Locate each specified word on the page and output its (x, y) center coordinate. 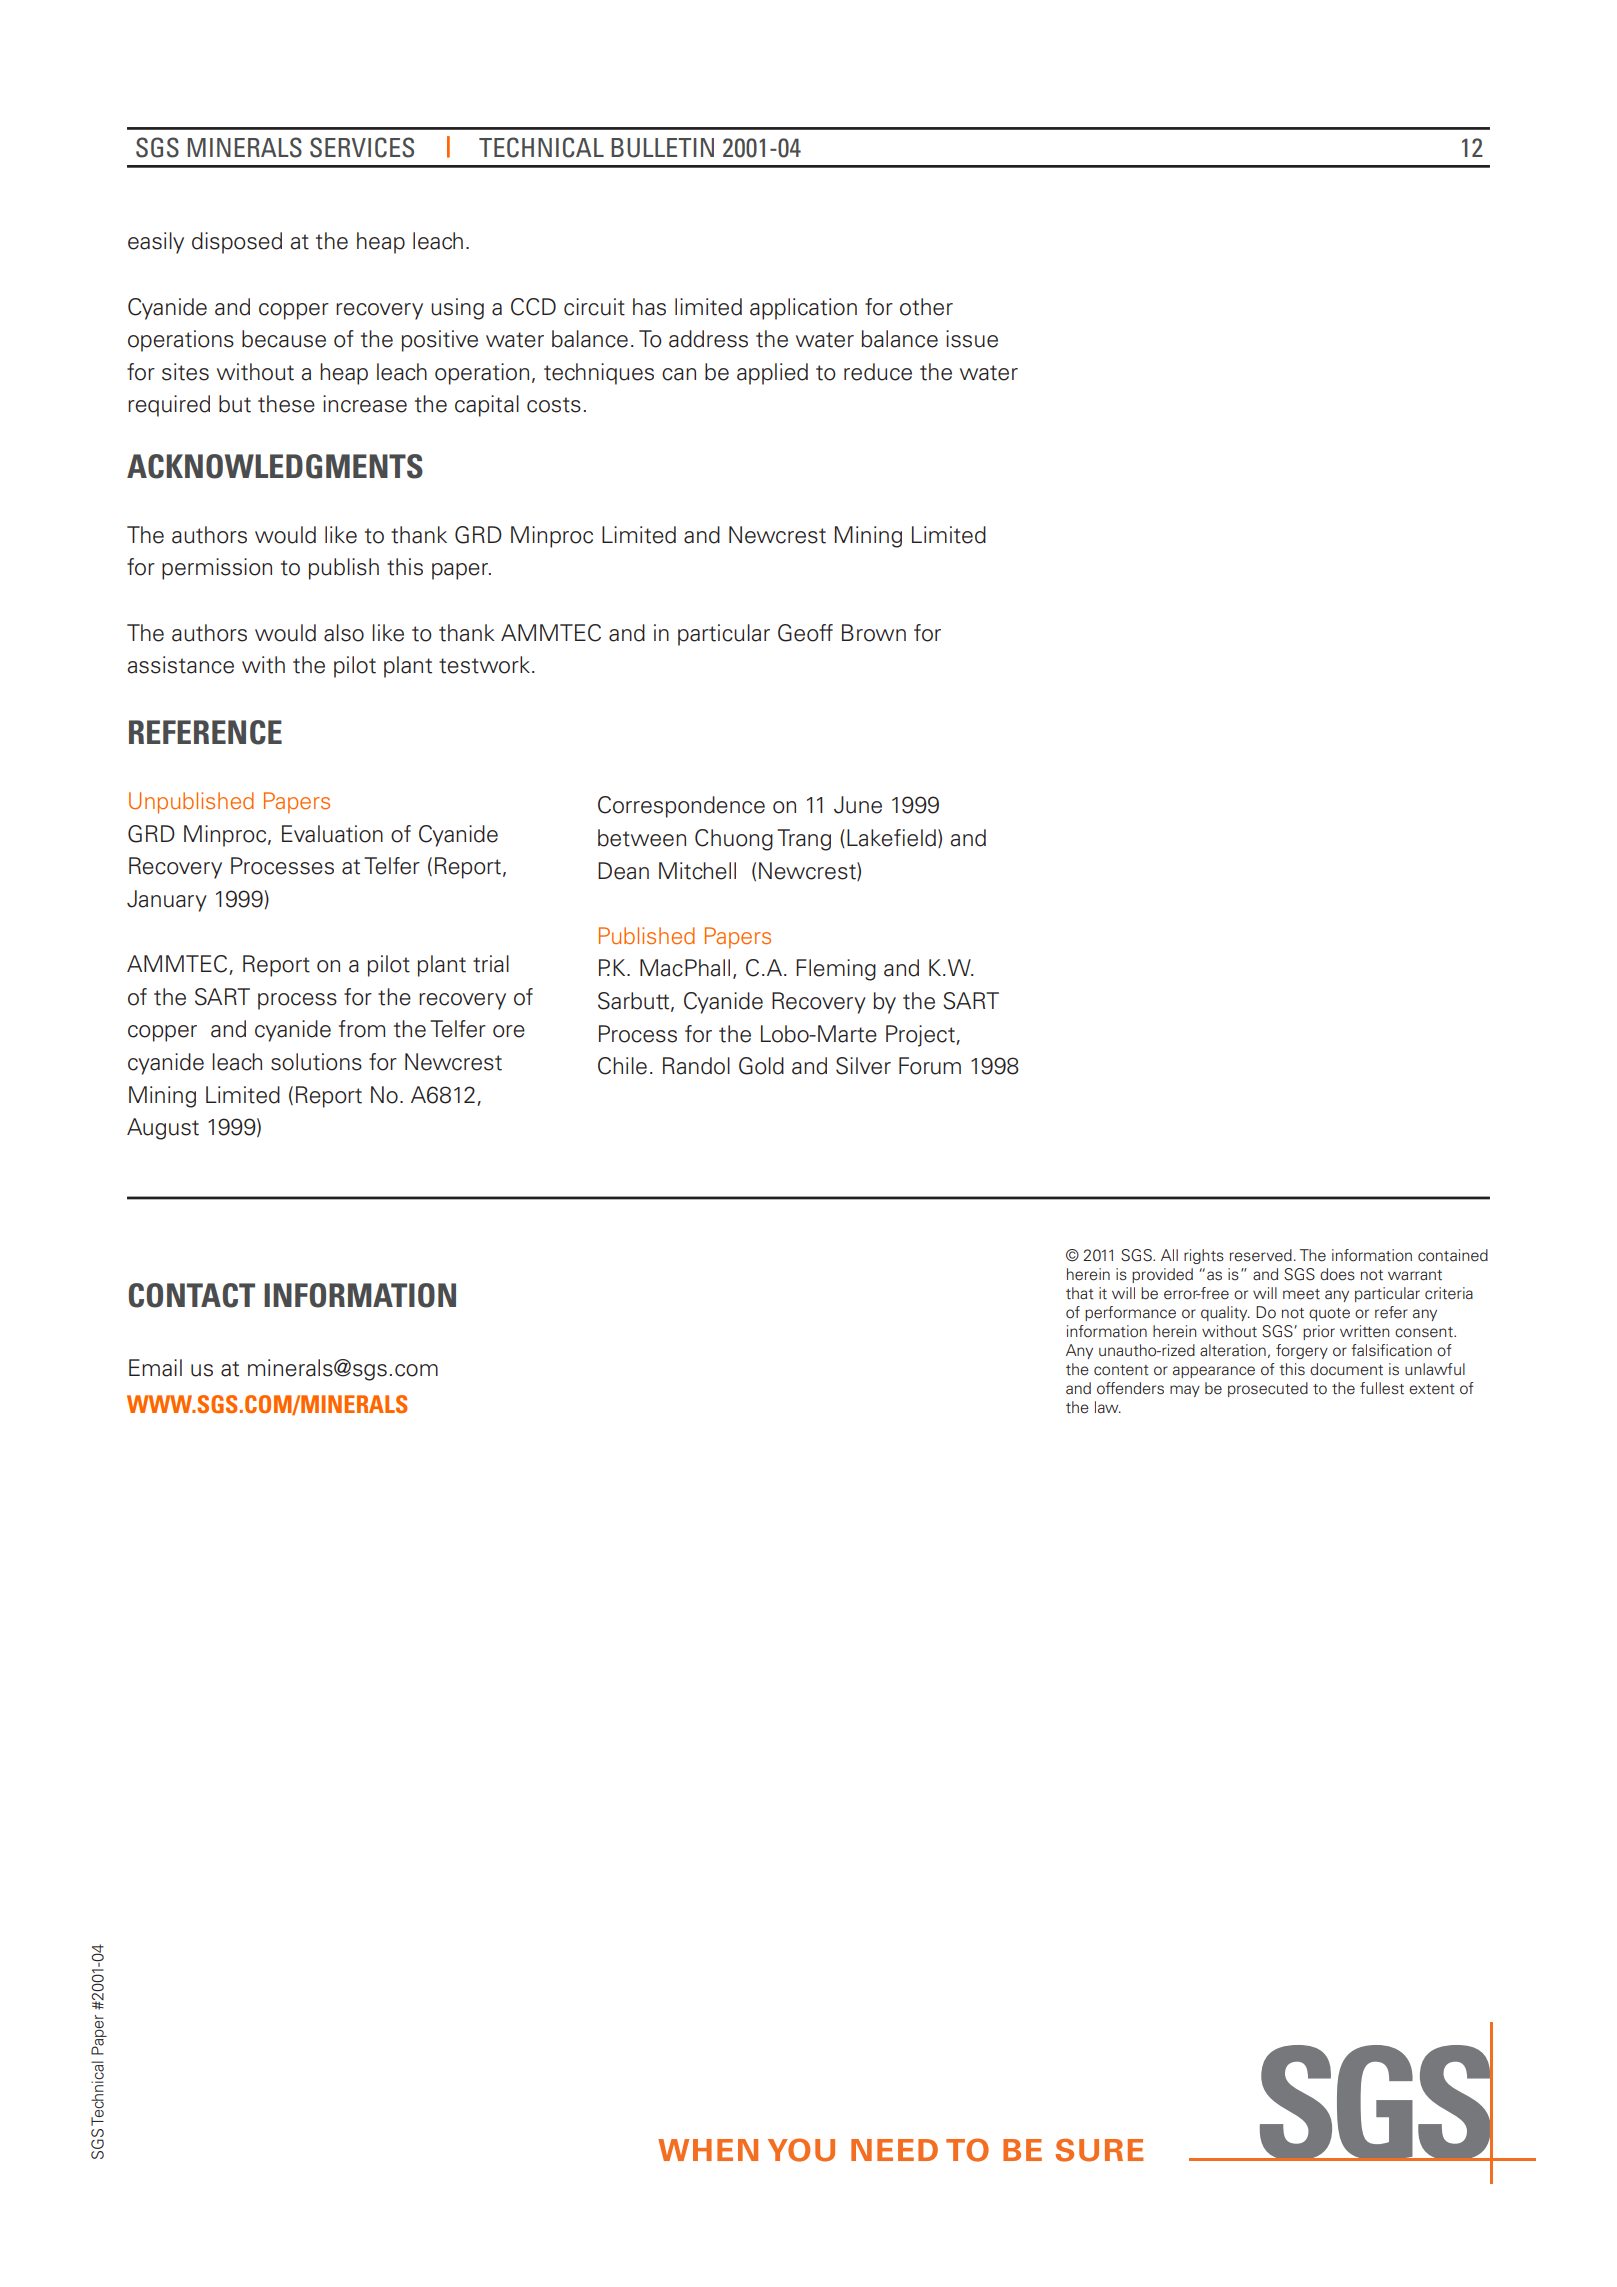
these (286, 404)
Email (155, 1368)
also (344, 633)
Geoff (805, 633)
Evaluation (332, 834)
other (926, 307)
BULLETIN (662, 148)
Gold (761, 1066)
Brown (874, 633)
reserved (1261, 1255)
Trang (804, 840)
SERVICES (362, 147)
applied (772, 374)
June (858, 805)
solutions (316, 1062)
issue (972, 339)
